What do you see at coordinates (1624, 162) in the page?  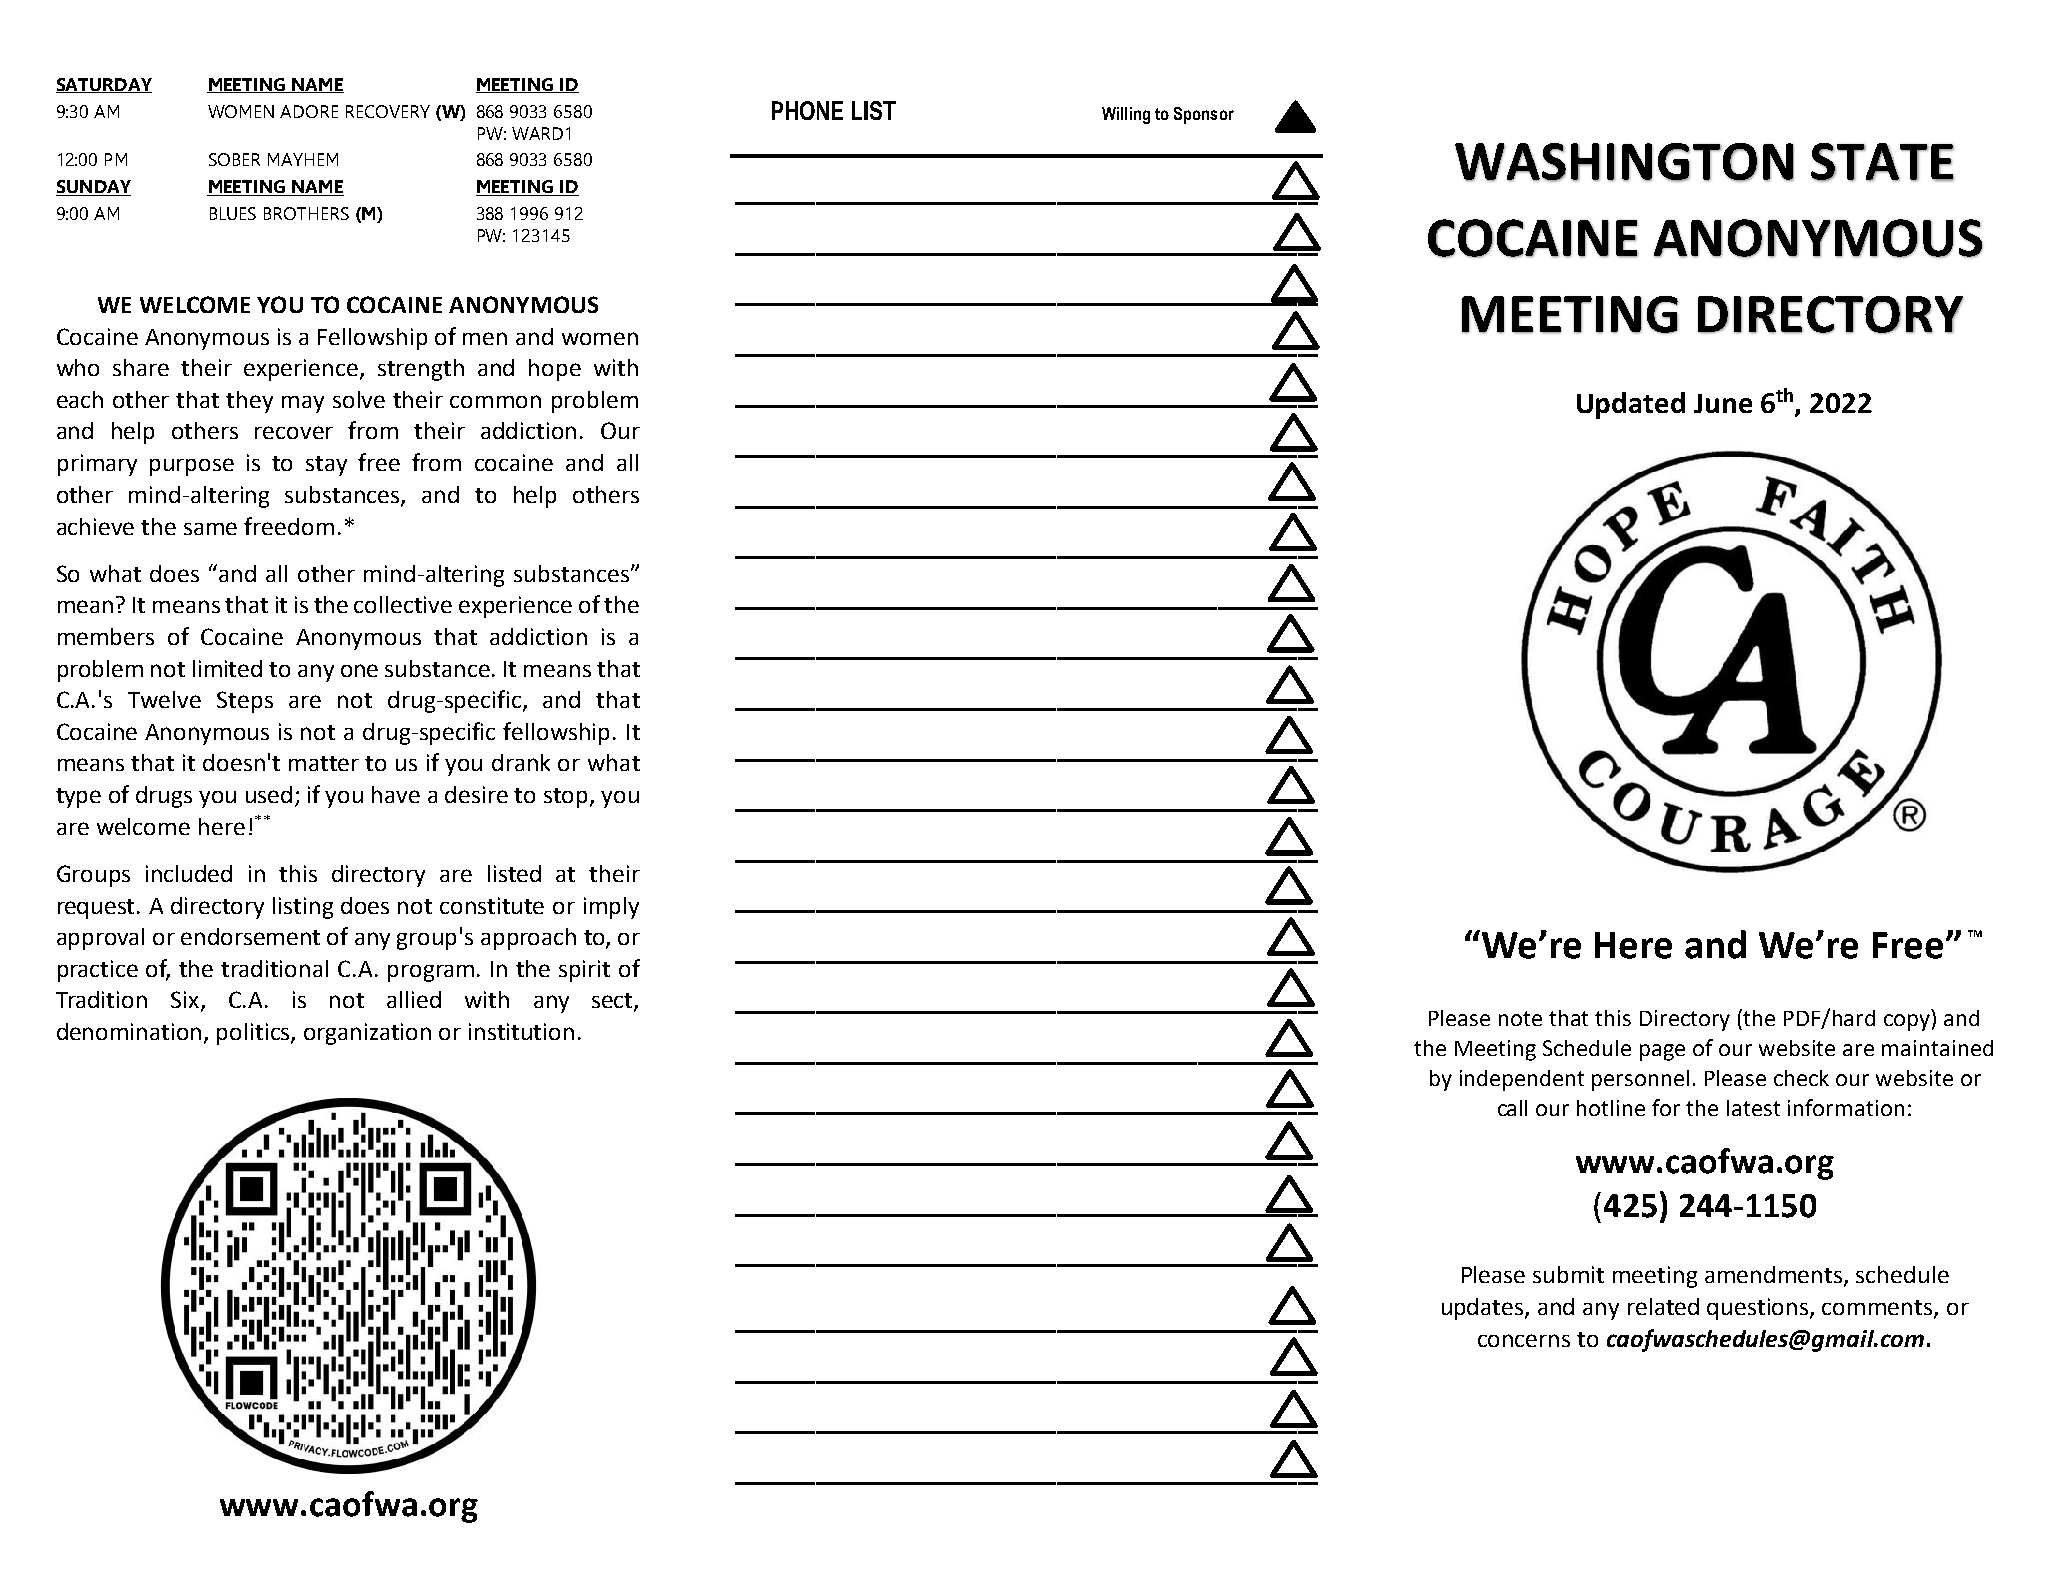 I see `WASHINGTON` at bounding box center [1624, 162].
